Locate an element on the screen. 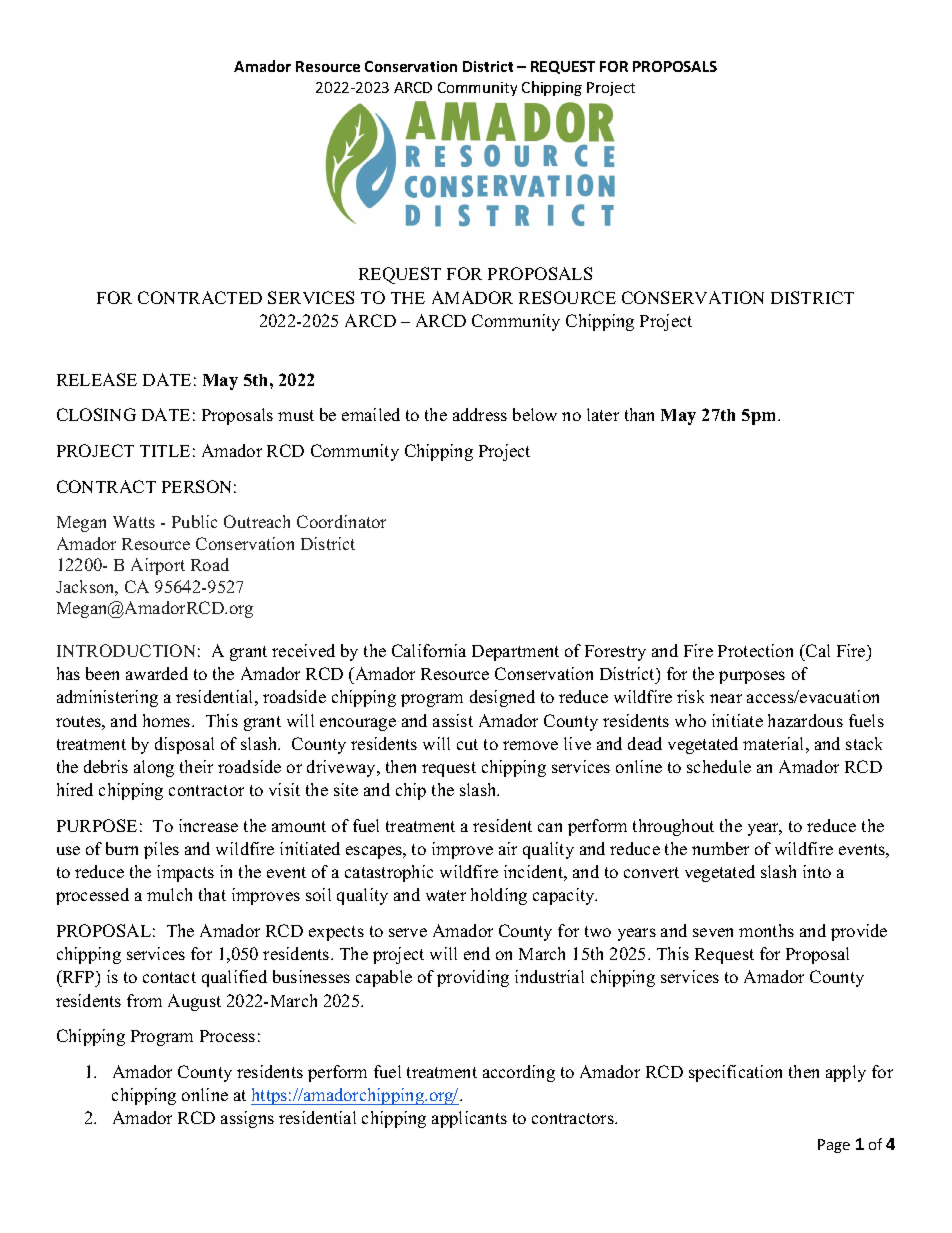 Image resolution: width=952 pixels, height=1233 pixels. awarded is located at coordinates (157, 673).
